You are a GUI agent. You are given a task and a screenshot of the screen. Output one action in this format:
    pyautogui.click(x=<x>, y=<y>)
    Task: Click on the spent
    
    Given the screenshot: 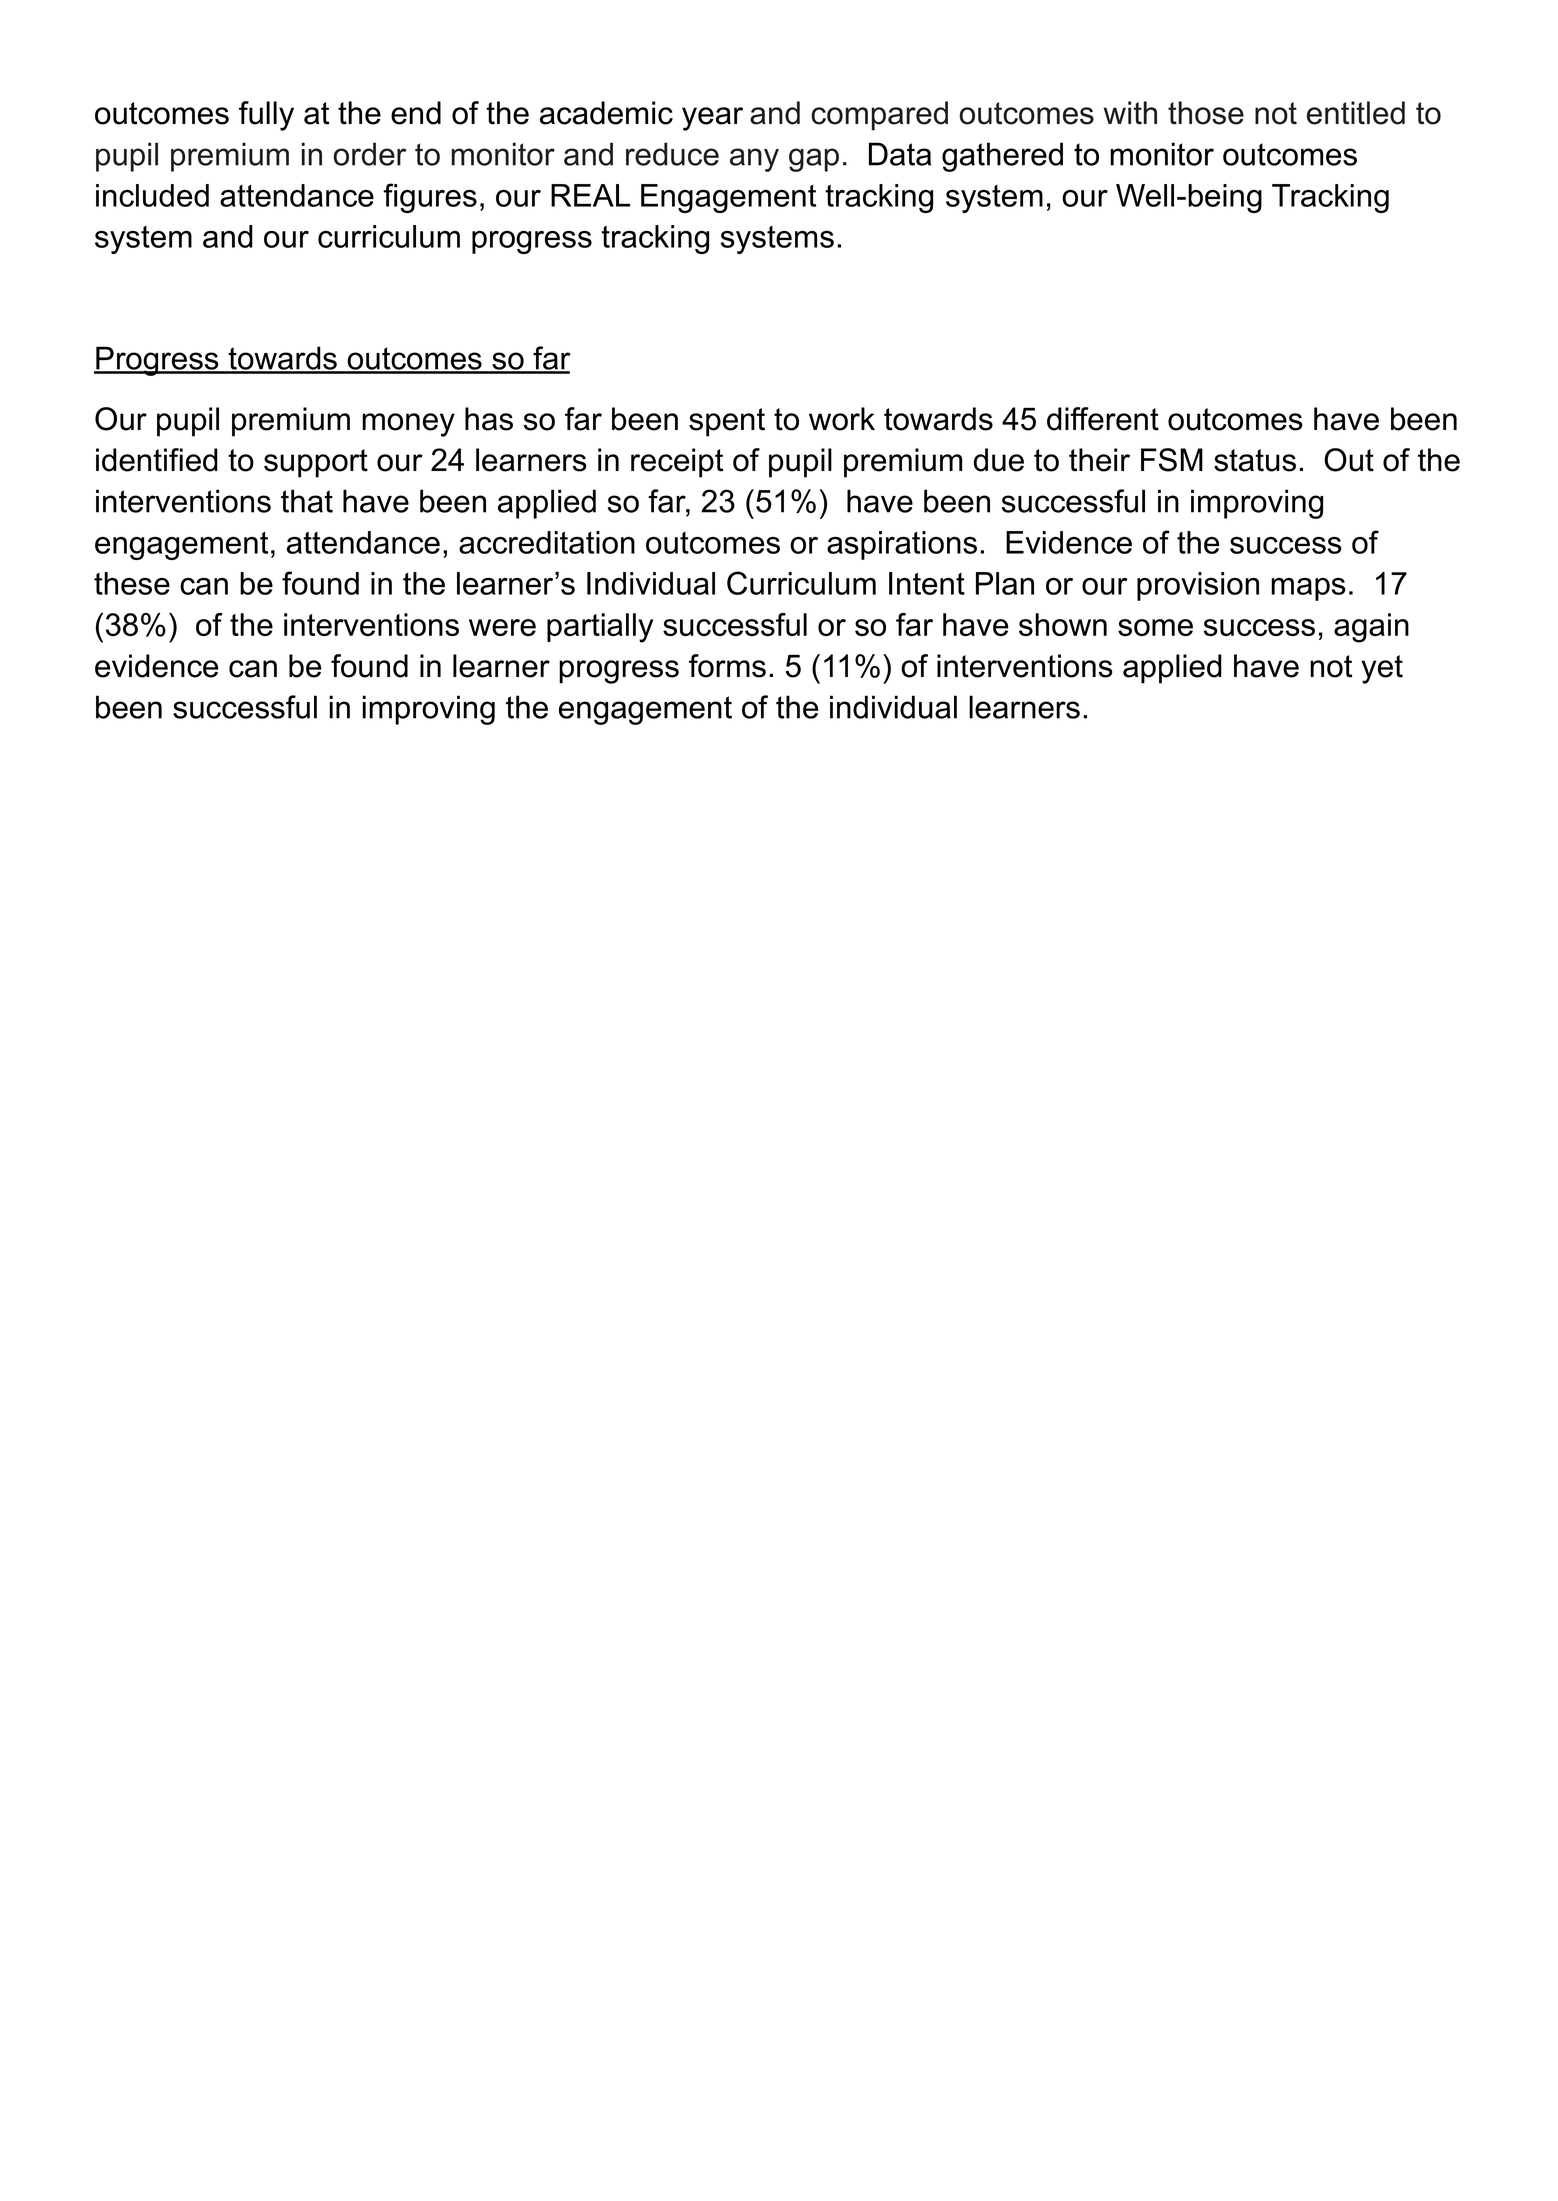 What is the action you would take?
    pyautogui.click(x=727, y=422)
